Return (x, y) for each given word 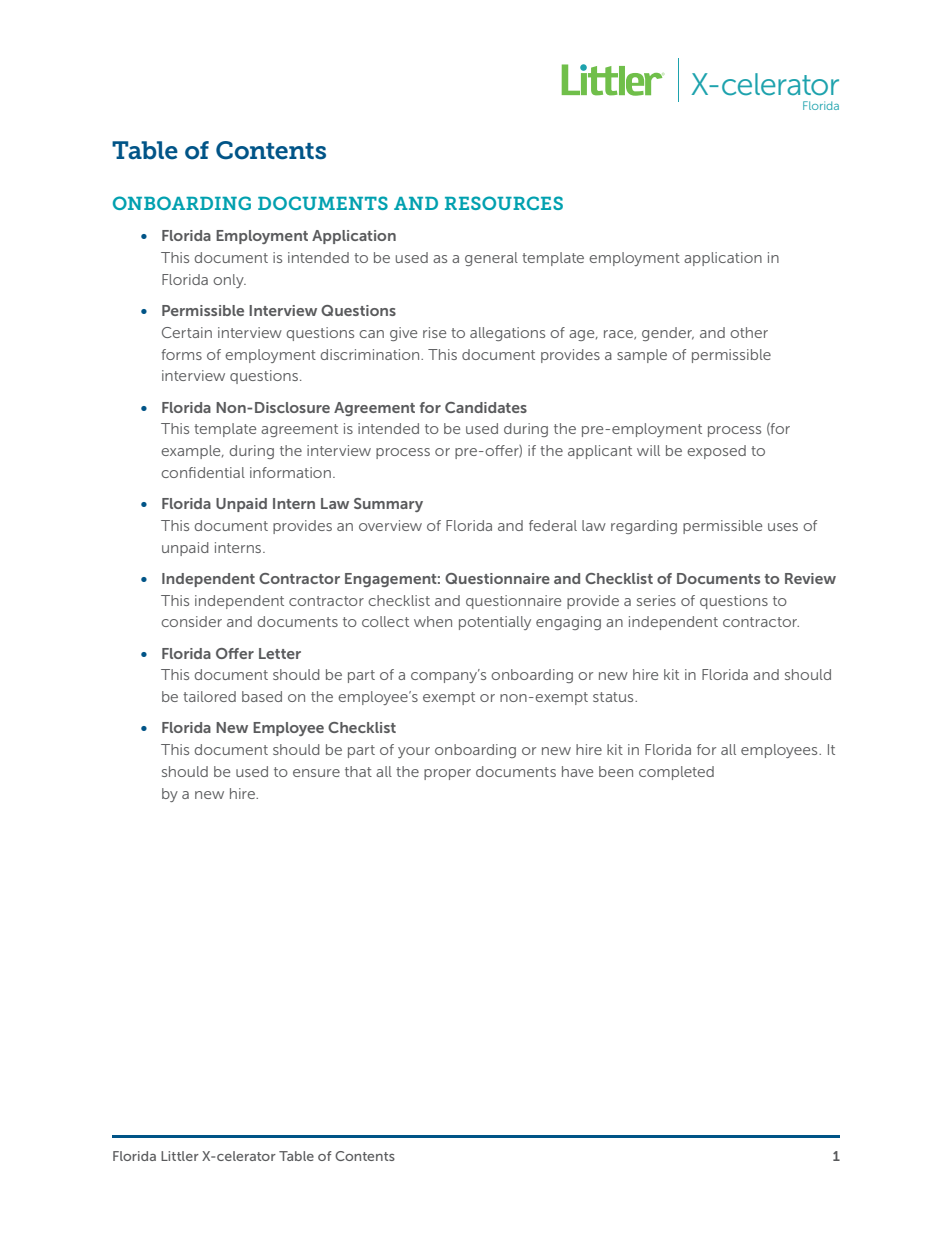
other (749, 332)
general (491, 259)
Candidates (486, 407)
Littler (180, 1156)
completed (676, 773)
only (229, 281)
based (262, 696)
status (614, 697)
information (290, 472)
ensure (316, 773)
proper (447, 774)
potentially (495, 623)
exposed (716, 452)
